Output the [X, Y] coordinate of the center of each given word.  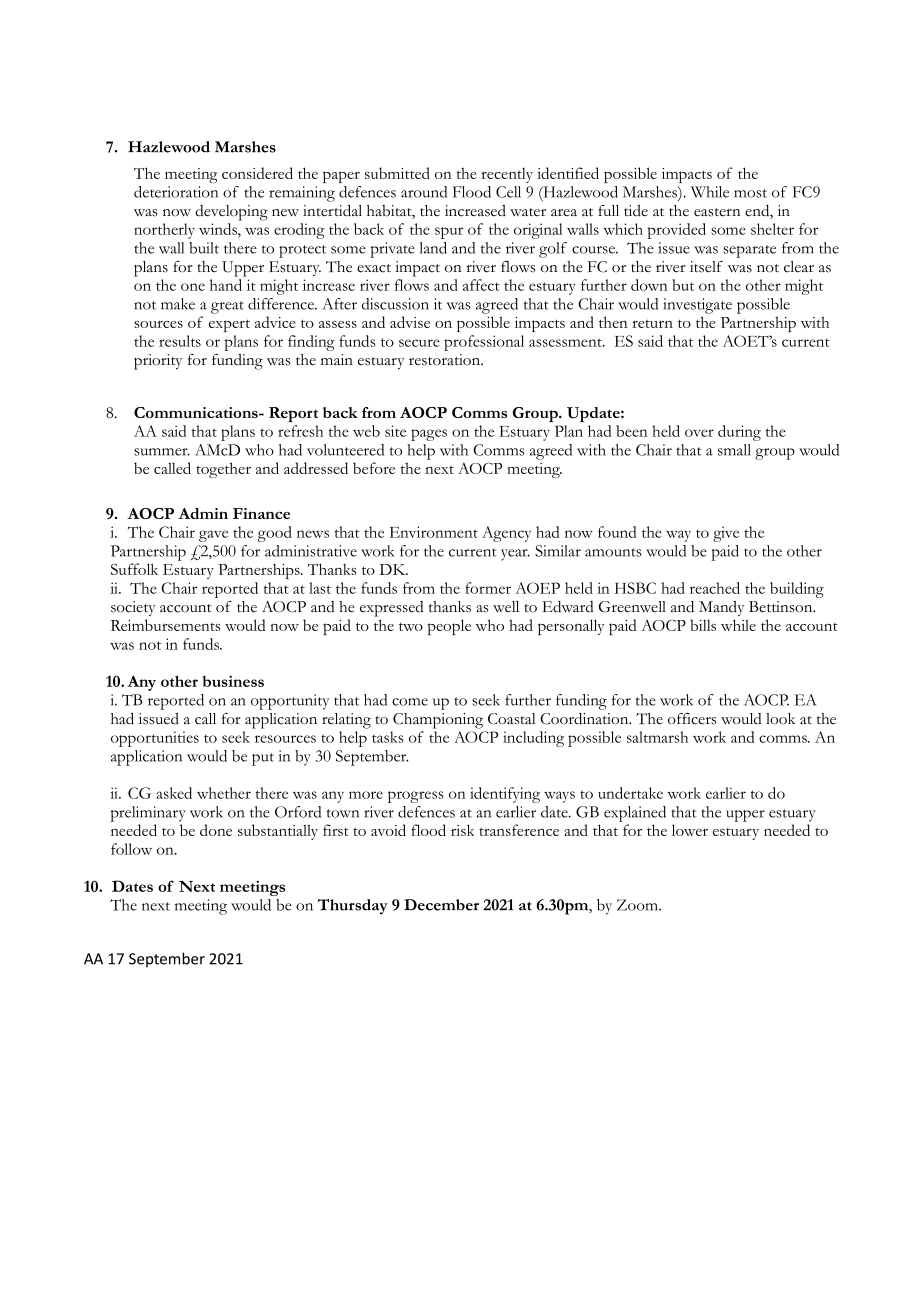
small [734, 450]
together [223, 470]
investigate [697, 306]
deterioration [176, 192]
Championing [438, 721]
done [216, 830]
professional [484, 343]
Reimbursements [165, 625]
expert [229, 326]
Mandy [722, 608]
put [263, 759]
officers [692, 719]
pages [429, 435]
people [449, 627]
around [424, 192]
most [750, 193]
